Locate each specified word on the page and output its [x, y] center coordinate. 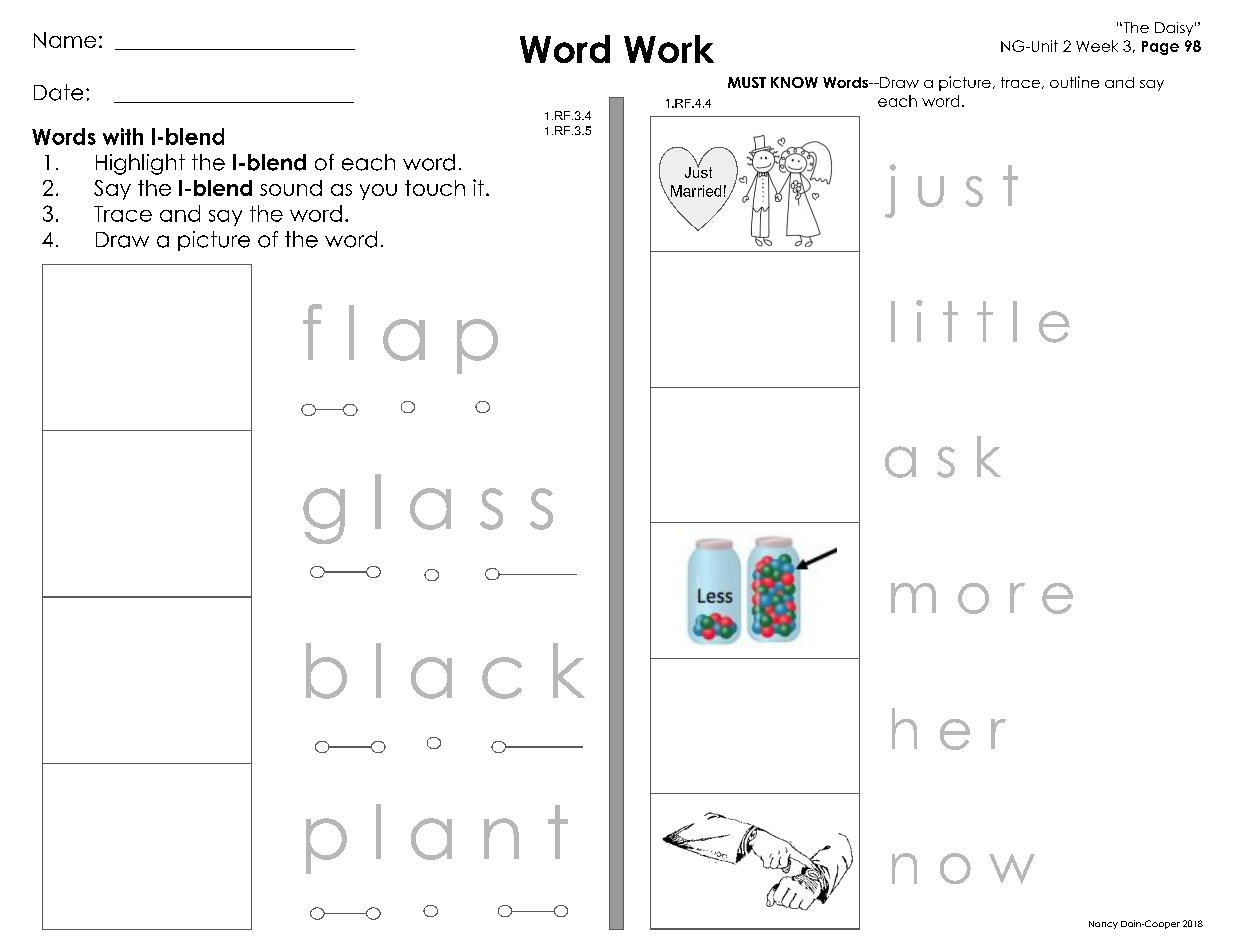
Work [669, 49]
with [123, 136]
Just [698, 171]
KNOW [794, 82]
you [378, 192]
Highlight [140, 164]
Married [694, 192]
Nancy [1103, 925]
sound [291, 188]
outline [1074, 82]
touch [435, 188]
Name [65, 40]
